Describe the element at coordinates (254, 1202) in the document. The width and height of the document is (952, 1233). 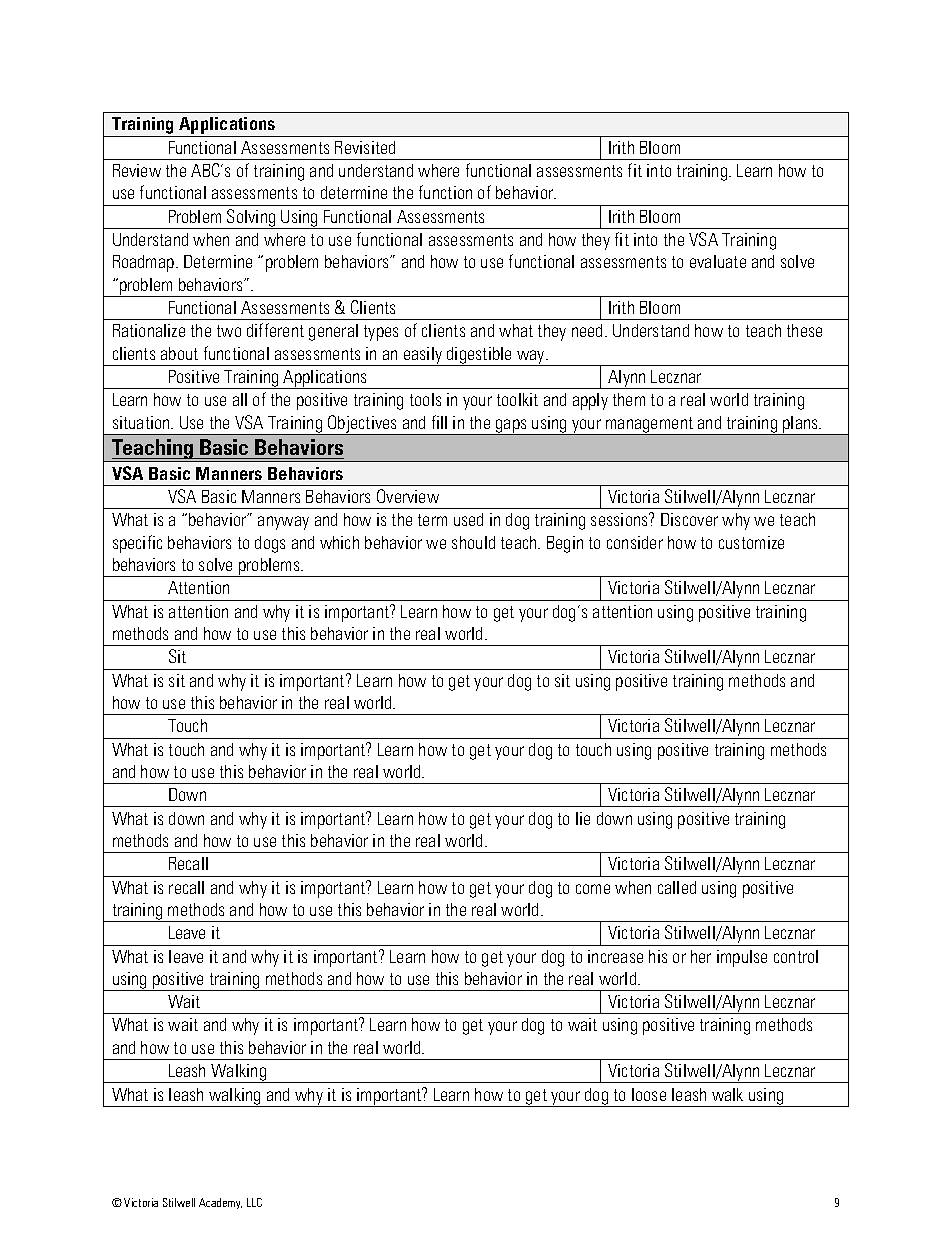
I see `LLC` at that location.
